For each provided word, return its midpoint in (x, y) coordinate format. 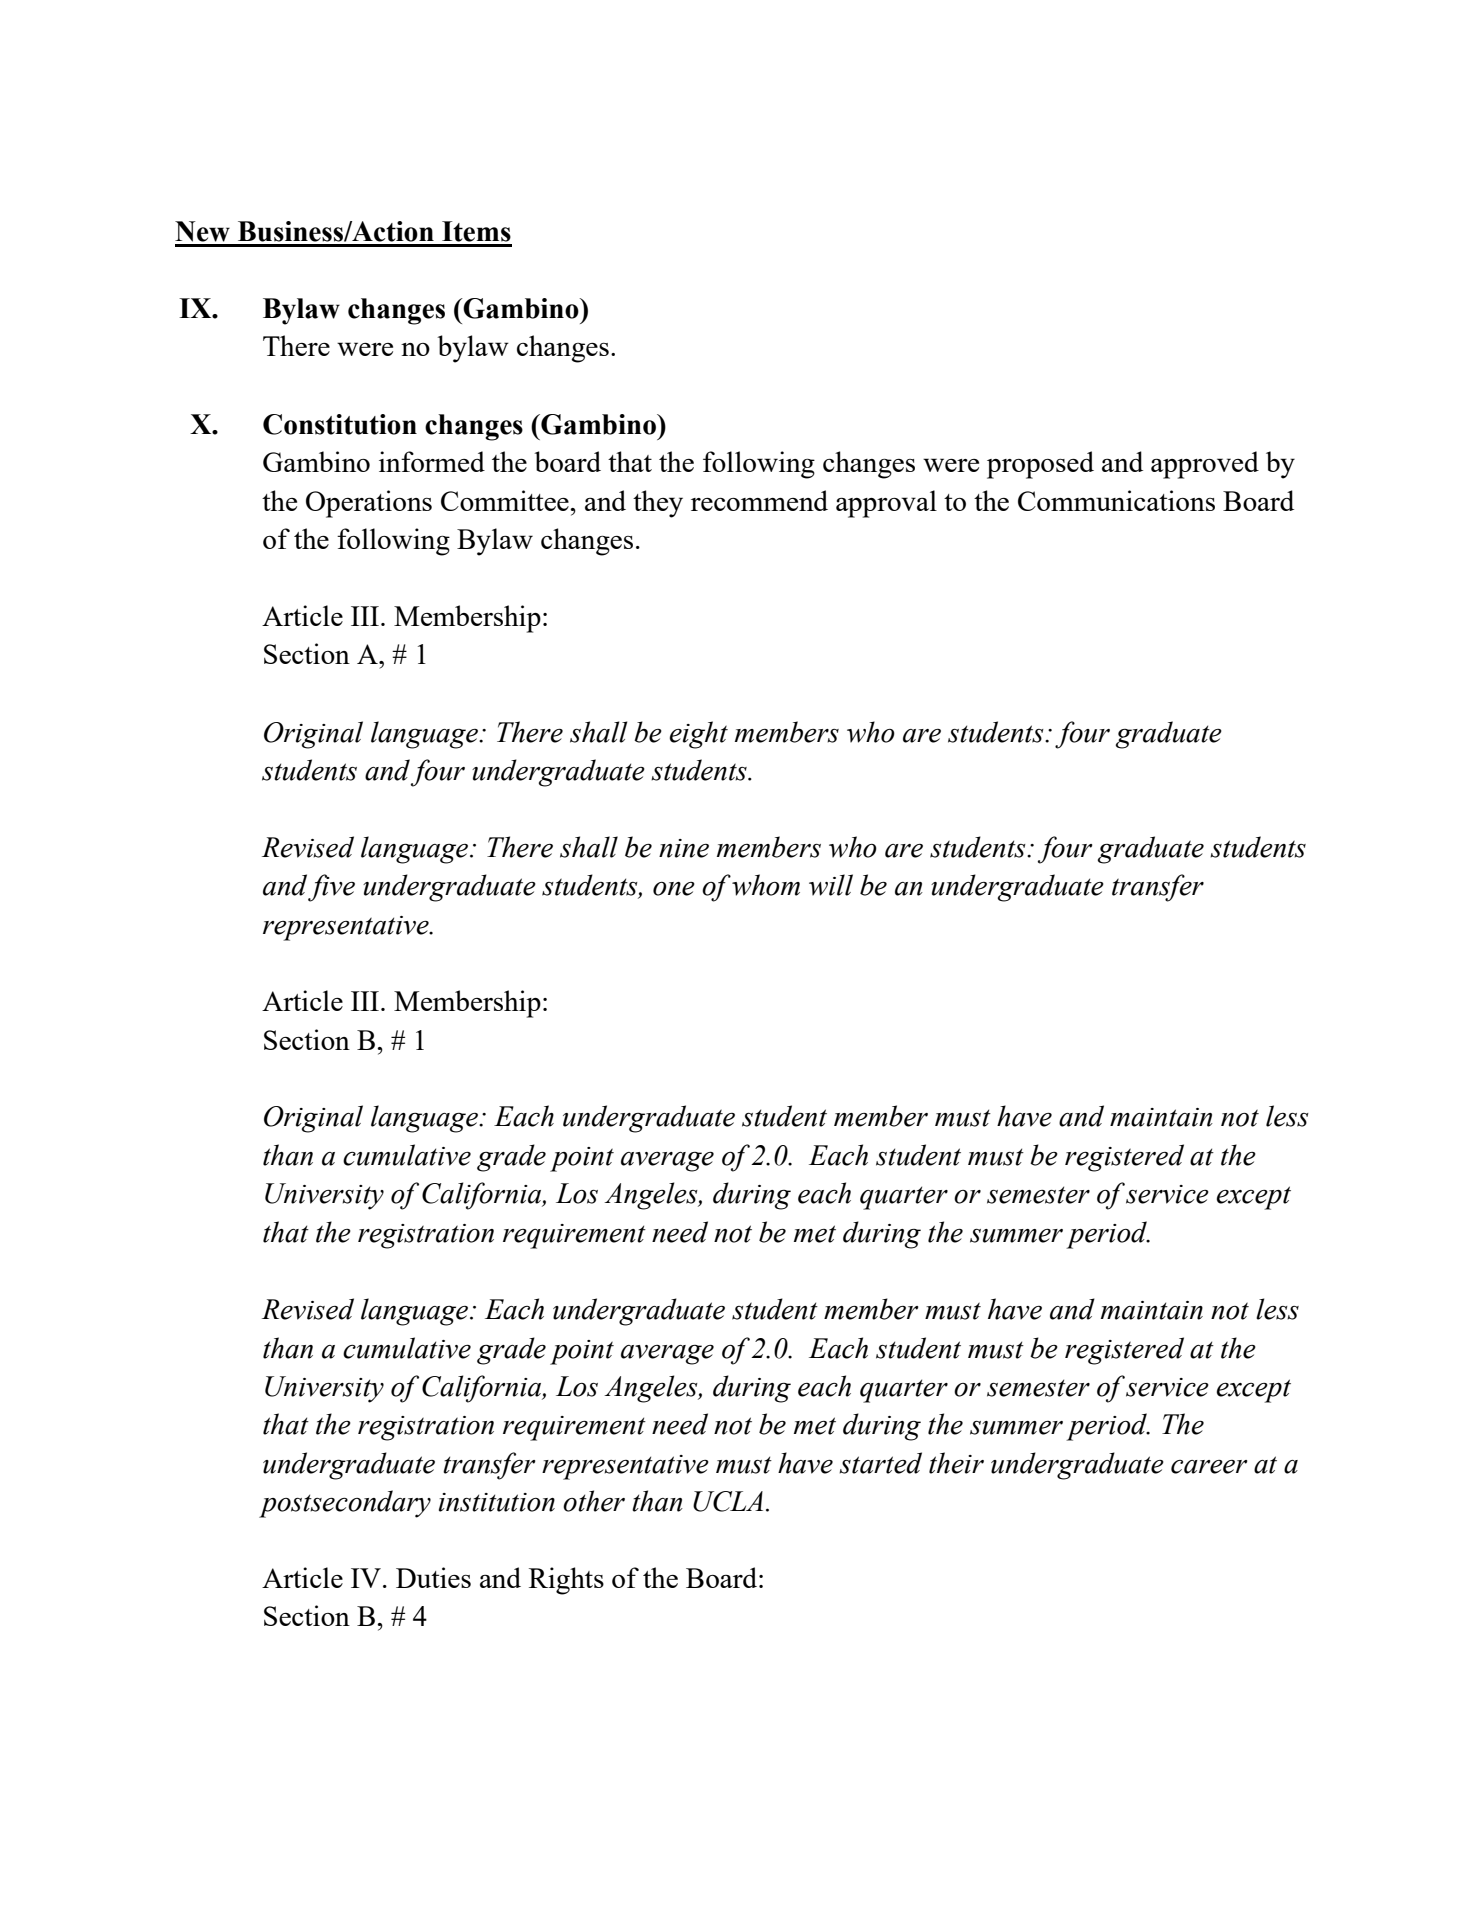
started (880, 1463)
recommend (759, 500)
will (831, 885)
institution (497, 1502)
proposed (1040, 465)
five (331, 888)
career (1209, 1467)
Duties (433, 1577)
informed (432, 461)
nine (684, 848)
